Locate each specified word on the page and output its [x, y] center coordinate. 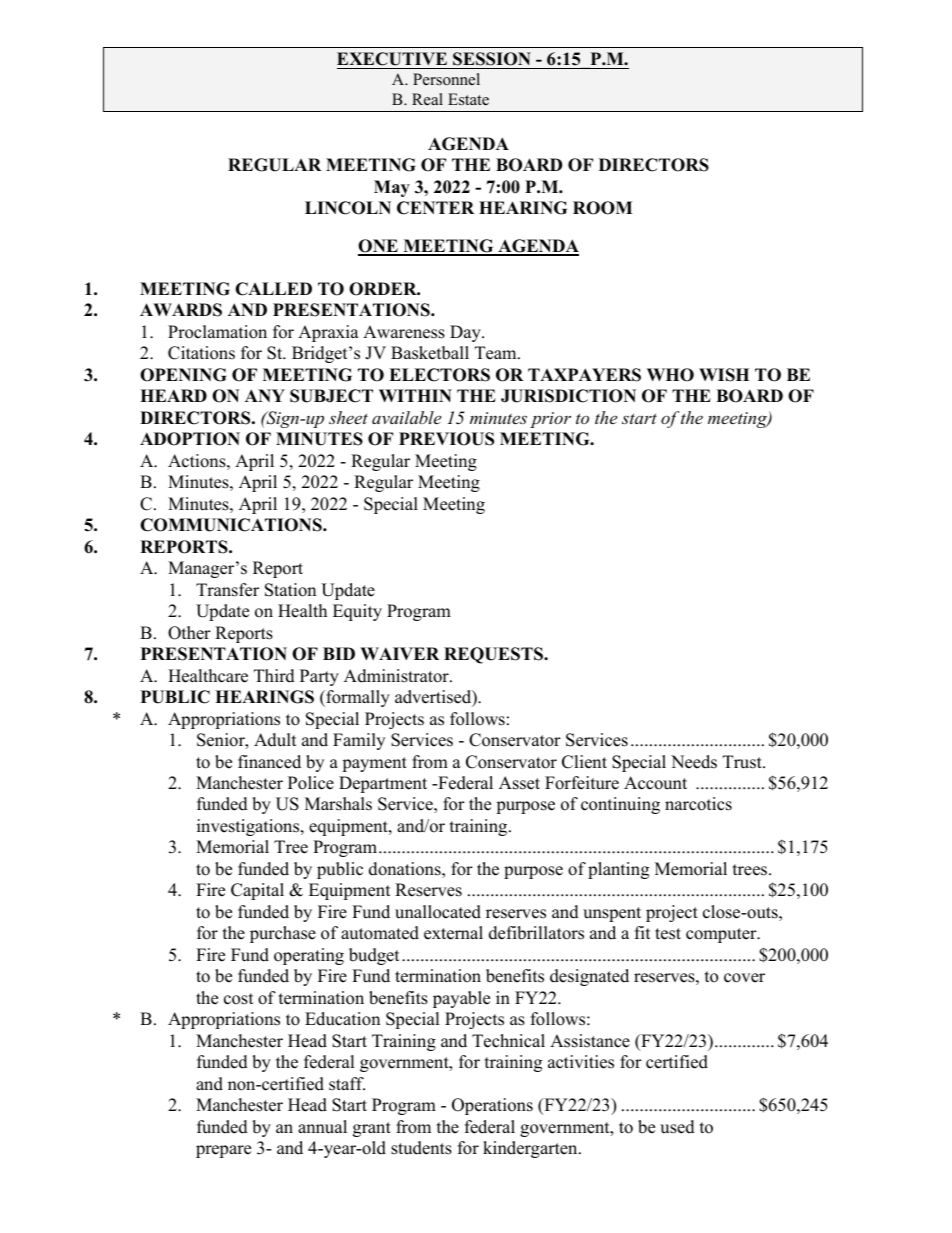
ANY [265, 395]
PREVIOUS [446, 439]
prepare [223, 1151]
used [677, 1127]
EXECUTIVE [392, 59]
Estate [468, 99]
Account [655, 783]
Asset [519, 783]
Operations [492, 1106]
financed [269, 762]
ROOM [602, 208]
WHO [670, 375]
